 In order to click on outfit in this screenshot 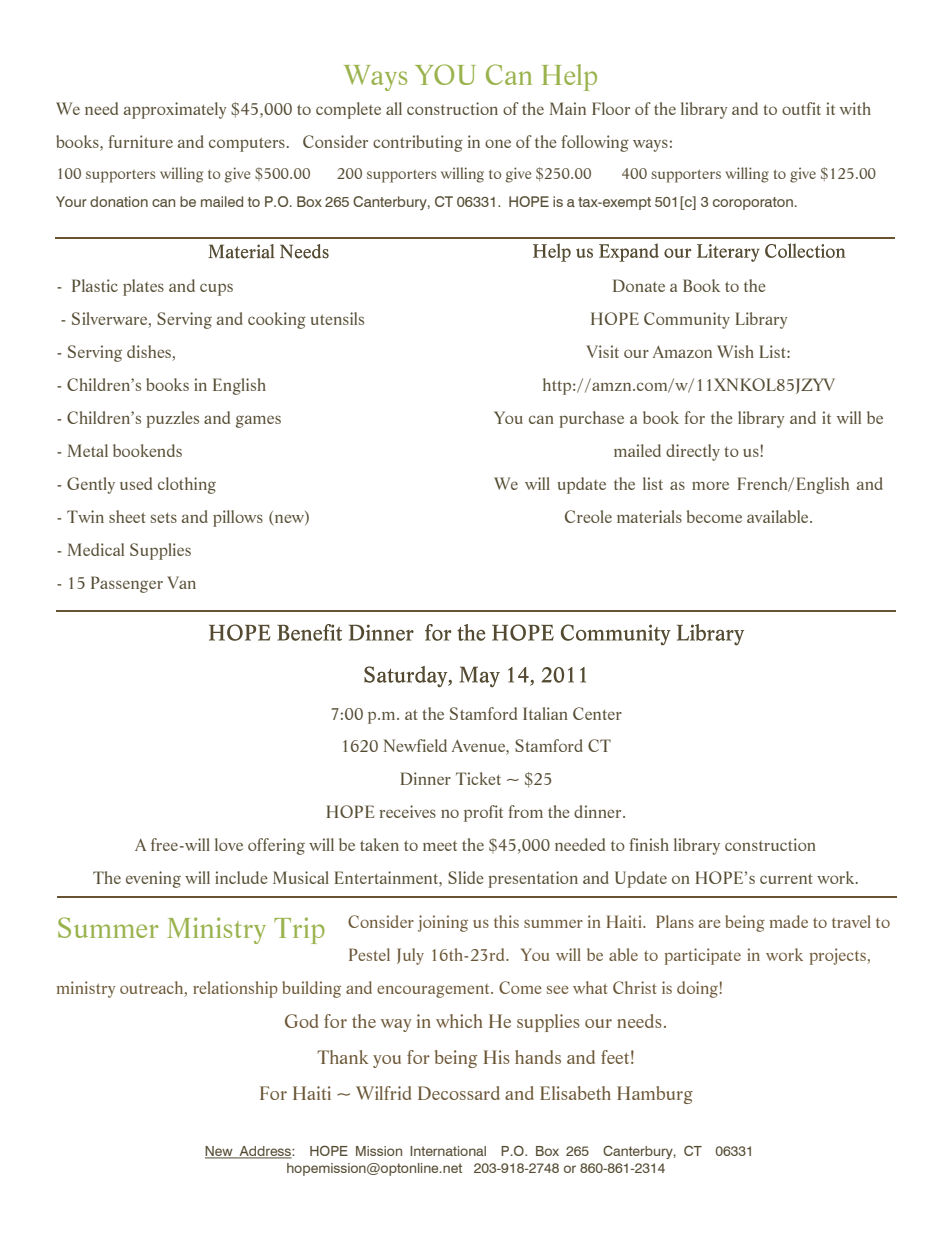, I will do `click(801, 108)`.
